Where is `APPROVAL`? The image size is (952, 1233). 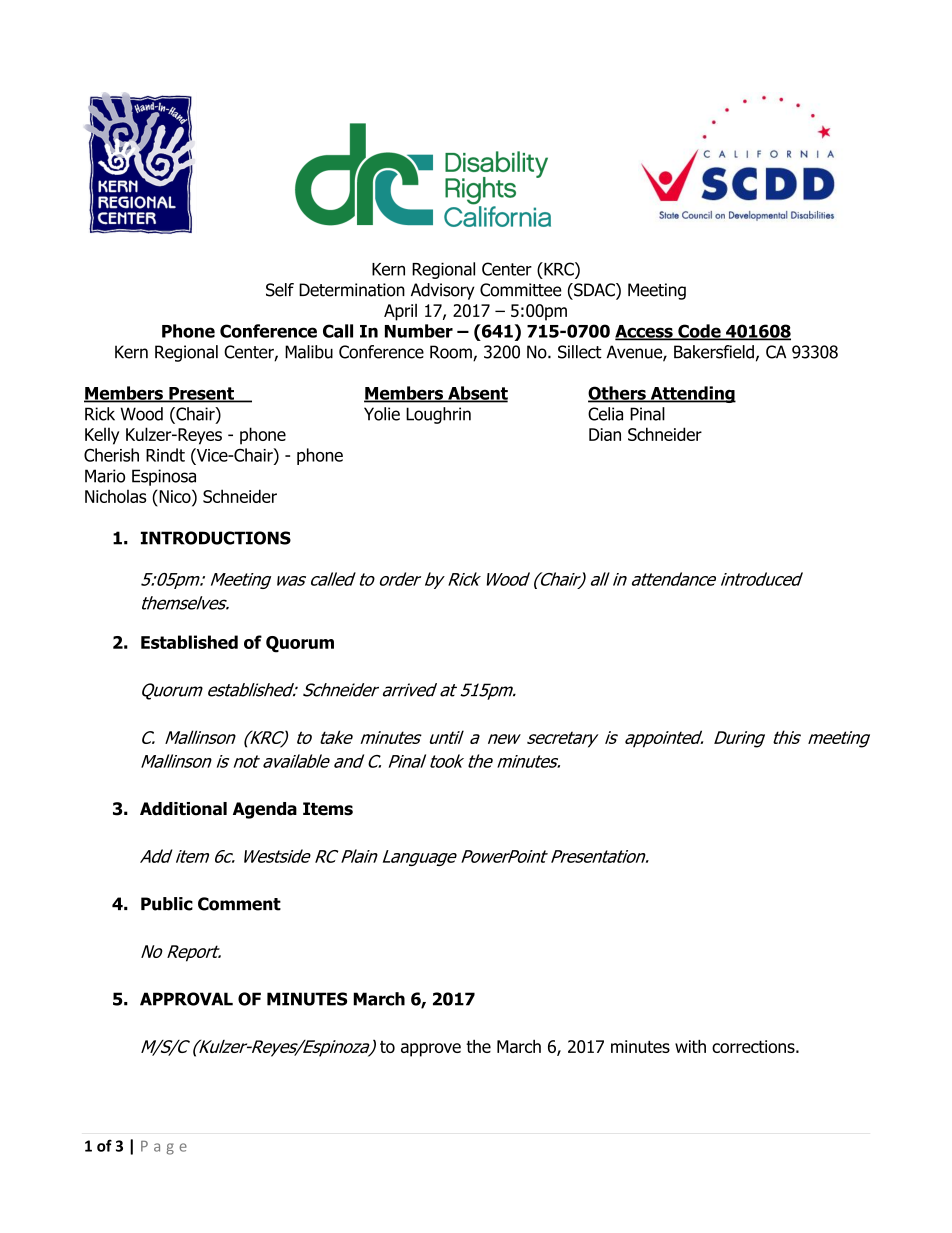 APPROVAL is located at coordinates (186, 999).
